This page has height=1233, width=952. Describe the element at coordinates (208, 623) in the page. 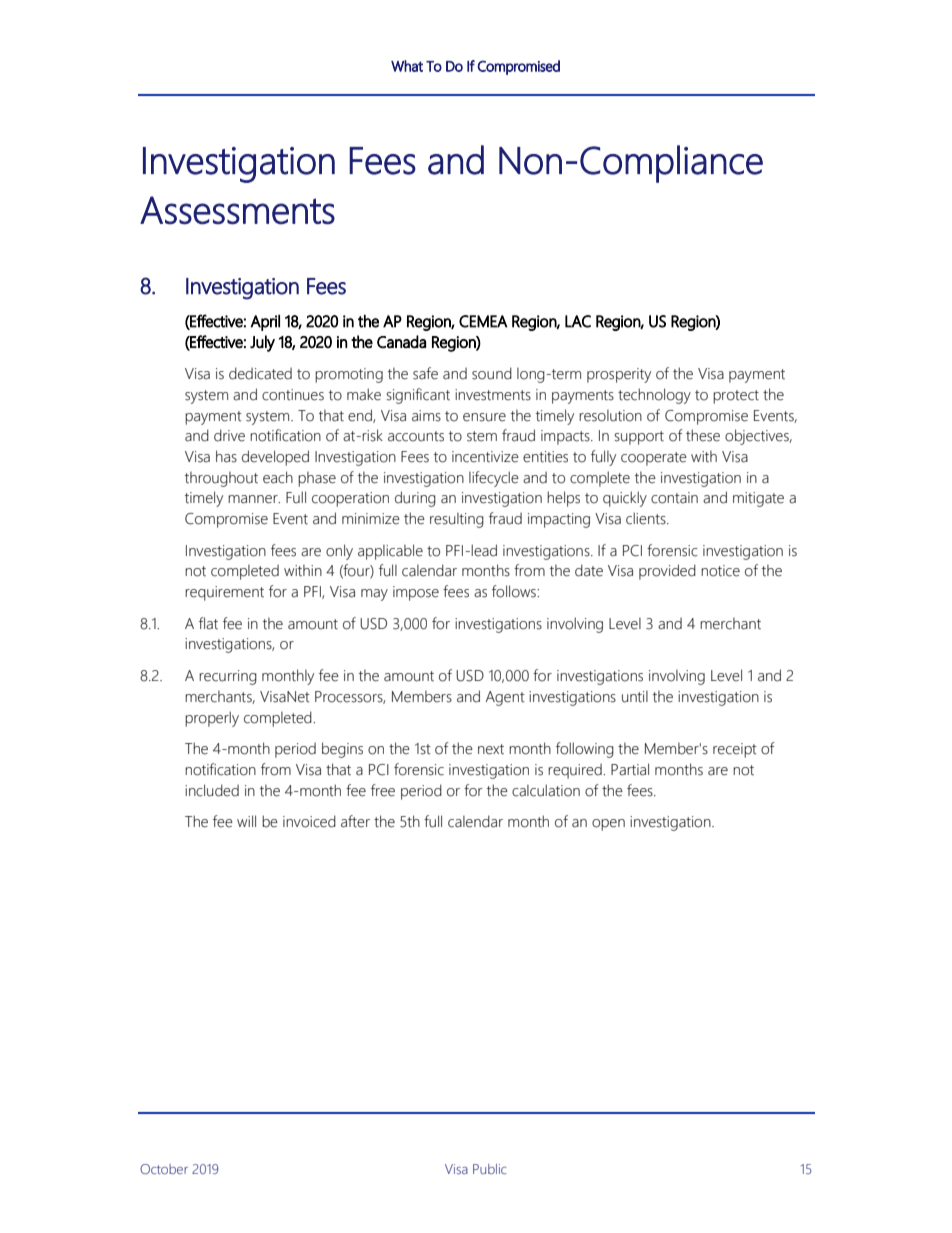

I see `flat` at that location.
